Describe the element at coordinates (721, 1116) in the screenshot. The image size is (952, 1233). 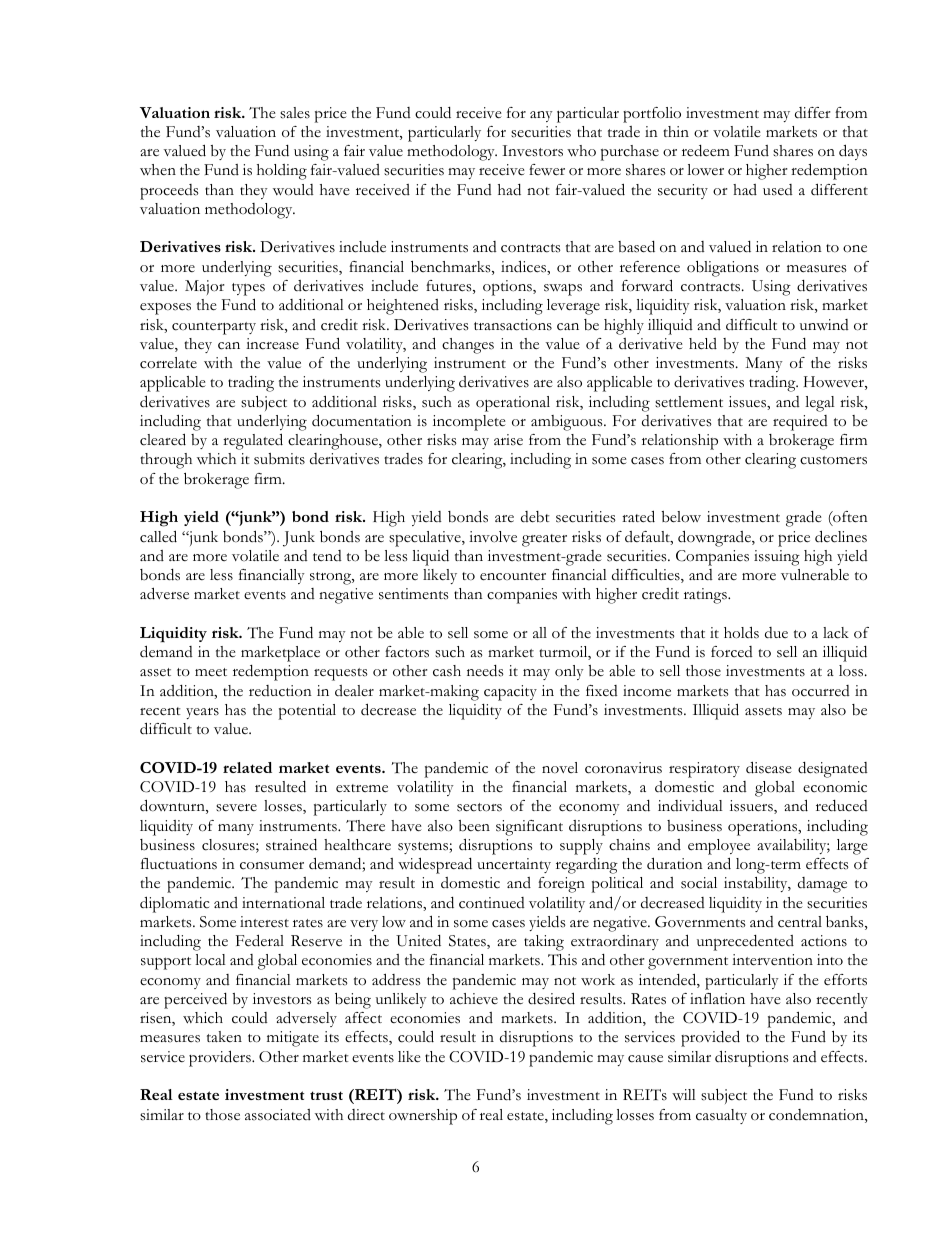
I see `casualty` at that location.
